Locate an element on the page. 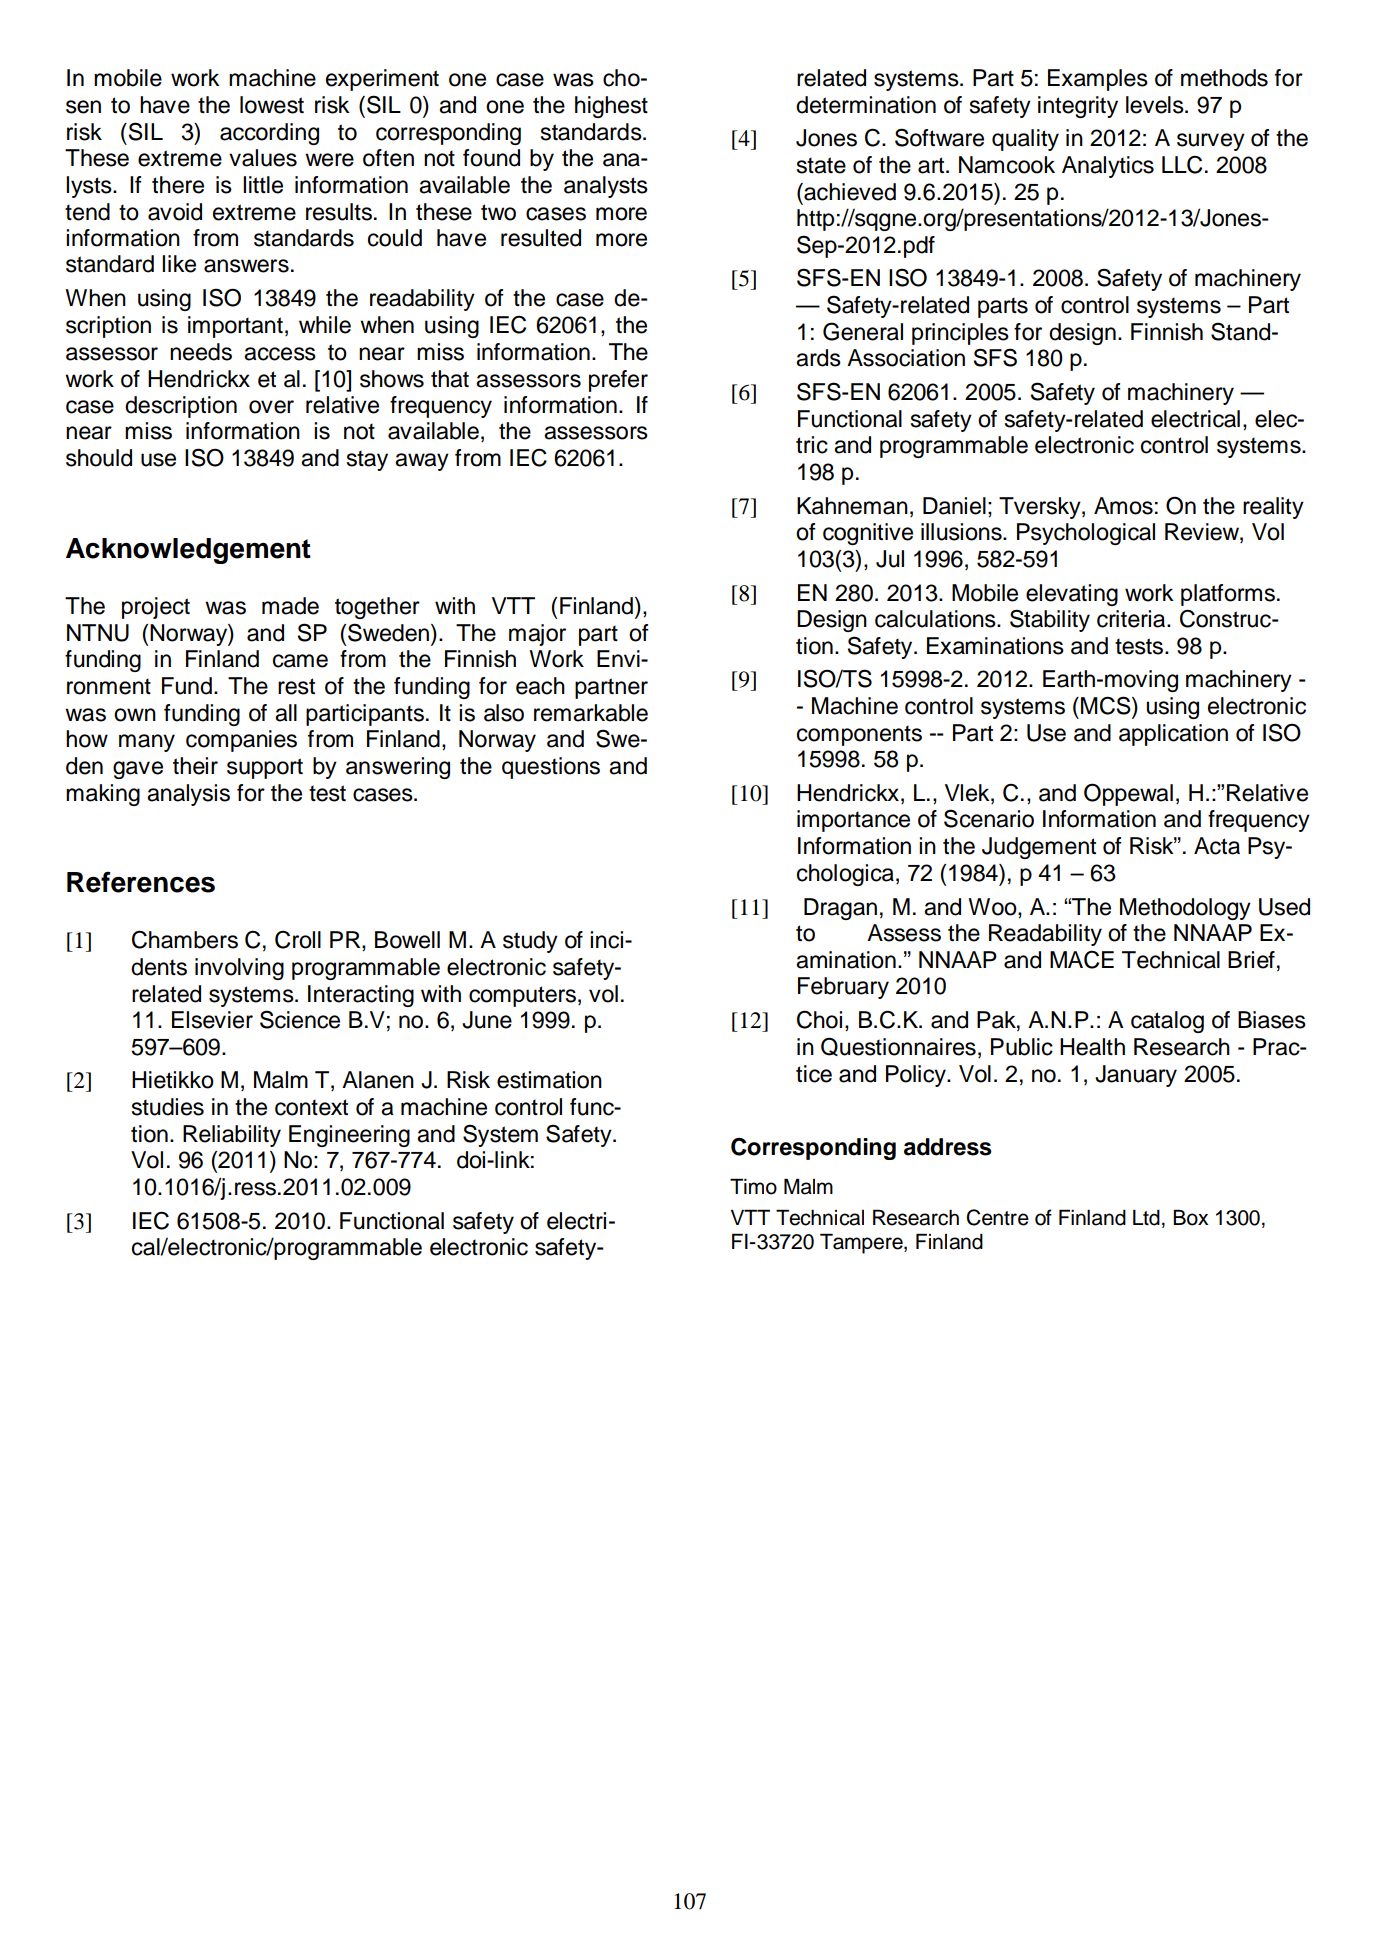 This document has height=1951, width=1379. analysis is located at coordinates (188, 795).
